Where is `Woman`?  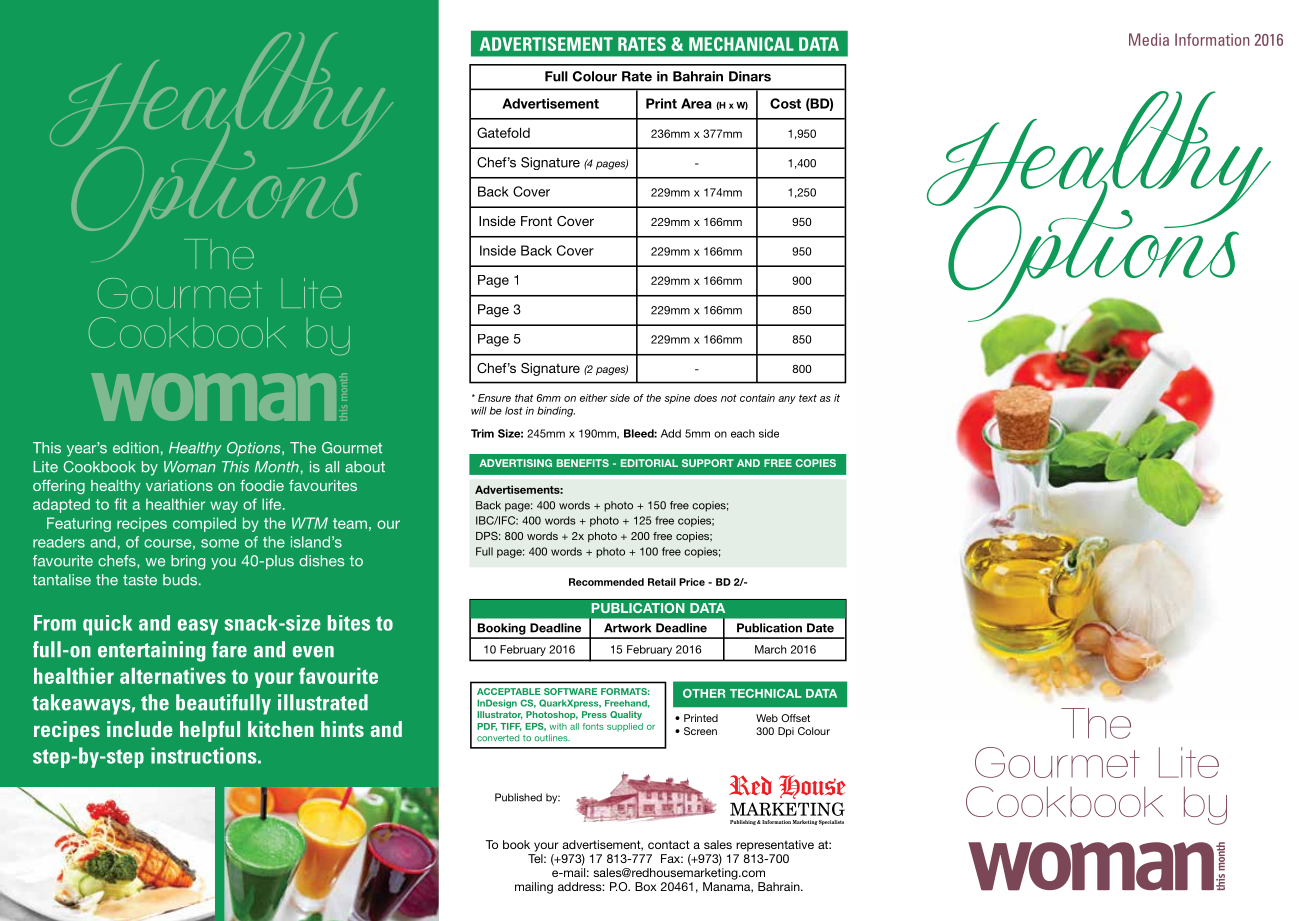
Woman is located at coordinates (190, 467).
